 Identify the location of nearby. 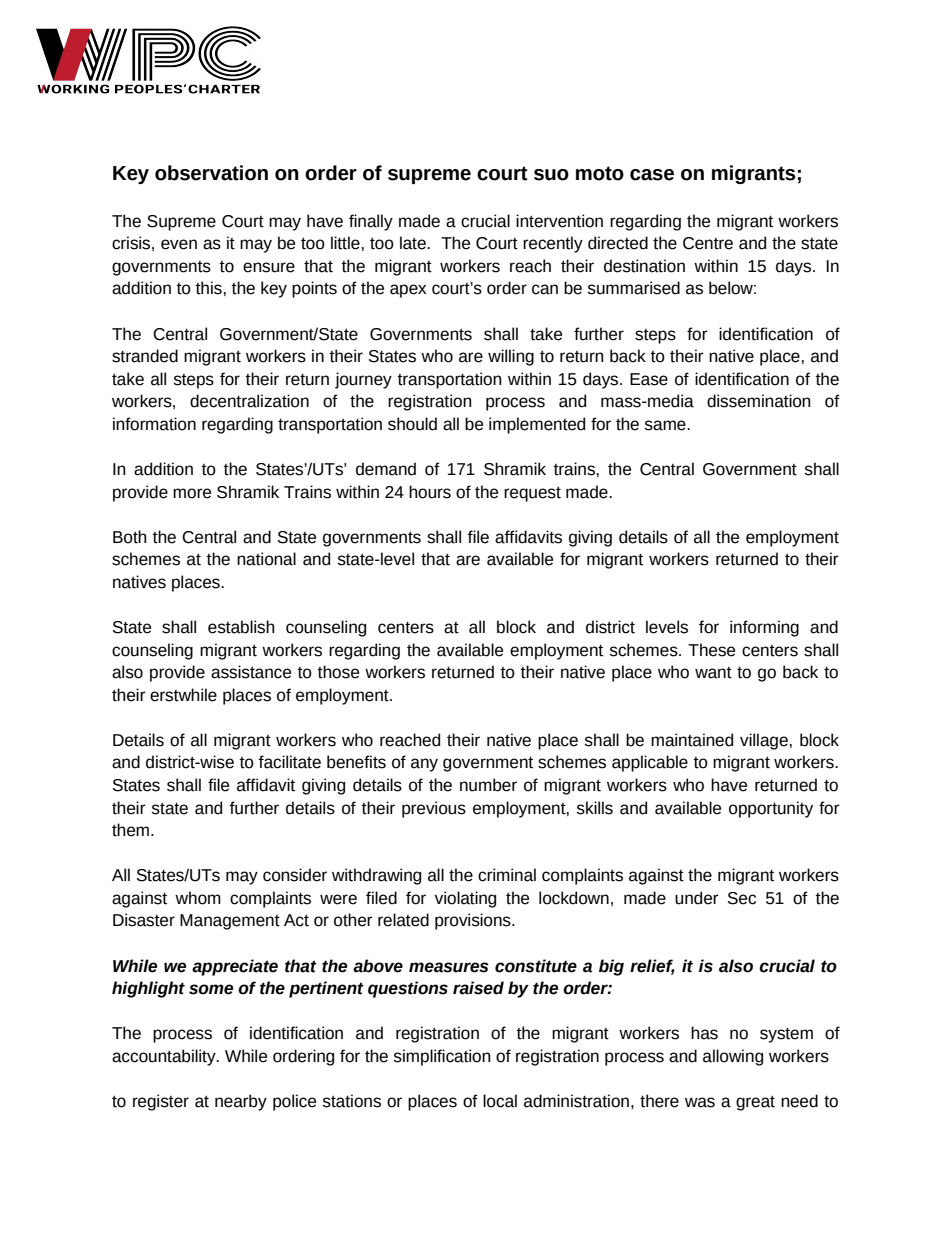
(241, 1102).
